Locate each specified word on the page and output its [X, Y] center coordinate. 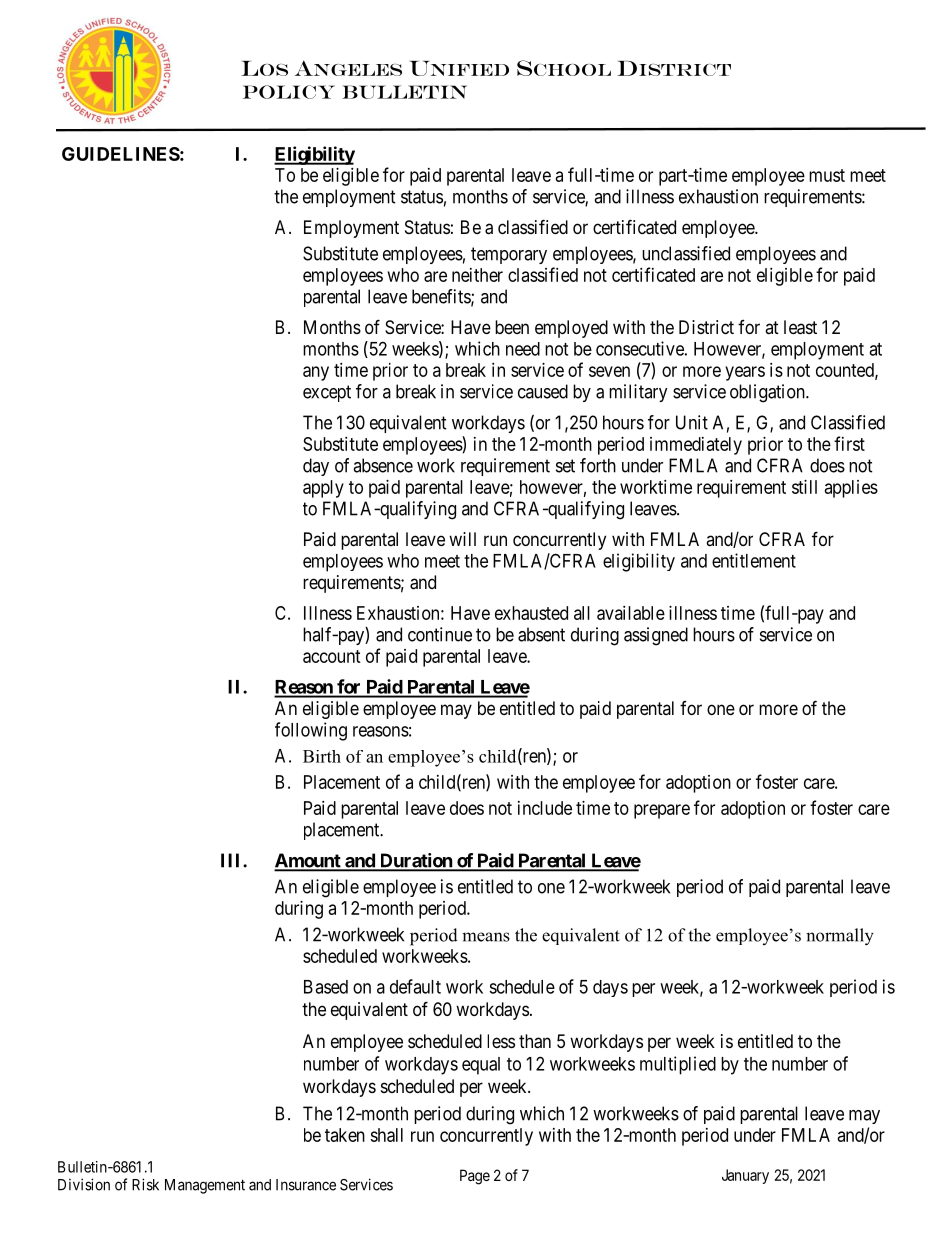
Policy [289, 92]
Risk [145, 1184]
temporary [509, 255]
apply [323, 489]
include [545, 808]
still [804, 487]
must [827, 175]
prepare [662, 811]
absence [383, 465]
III [232, 860]
